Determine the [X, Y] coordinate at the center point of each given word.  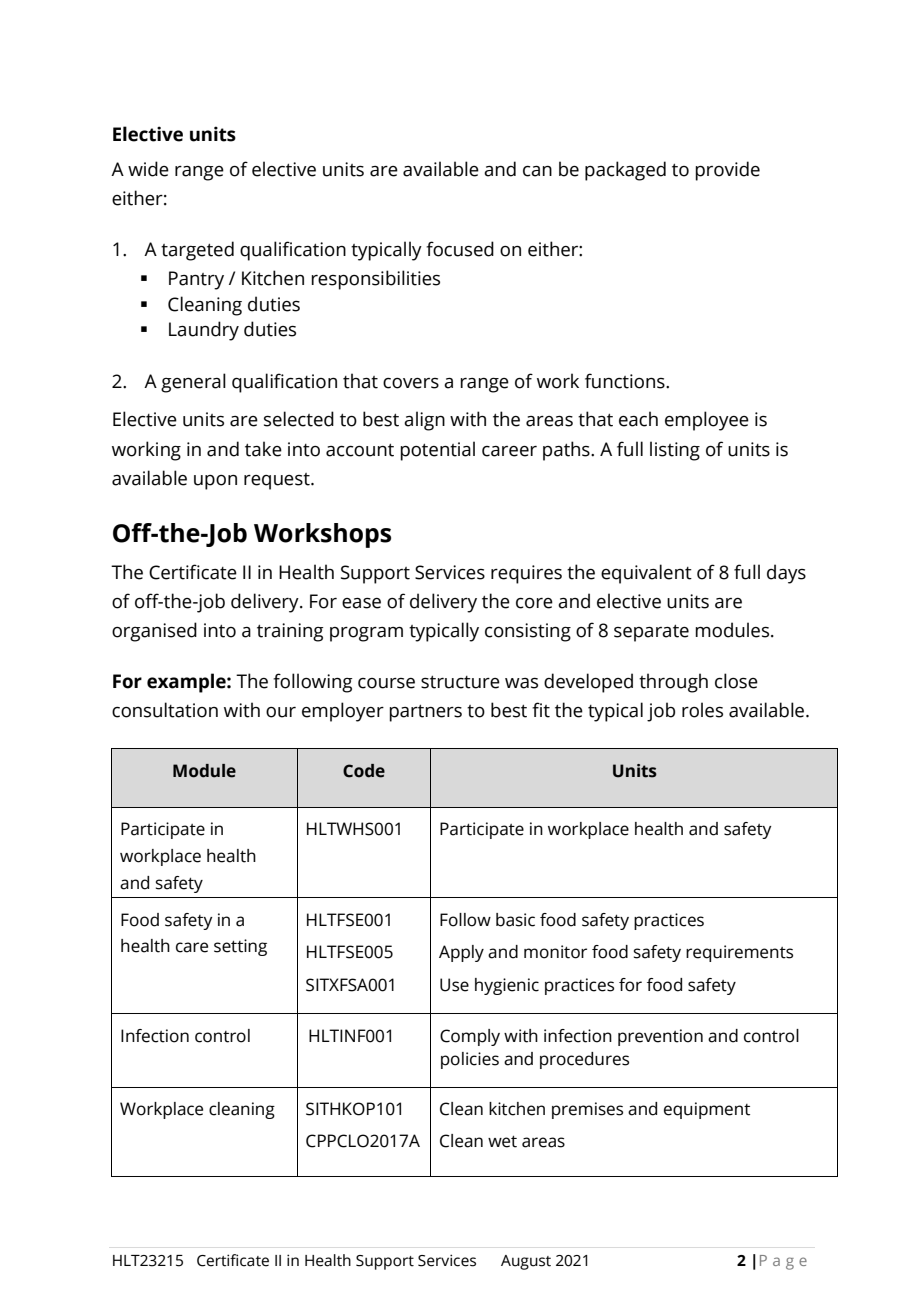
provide [727, 171]
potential [437, 451]
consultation [165, 710]
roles [702, 710]
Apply [461, 953]
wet [502, 1142]
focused [460, 249]
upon [215, 482]
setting [240, 947]
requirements [739, 953]
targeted [197, 251]
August [526, 1262]
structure [460, 682]
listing [675, 451]
